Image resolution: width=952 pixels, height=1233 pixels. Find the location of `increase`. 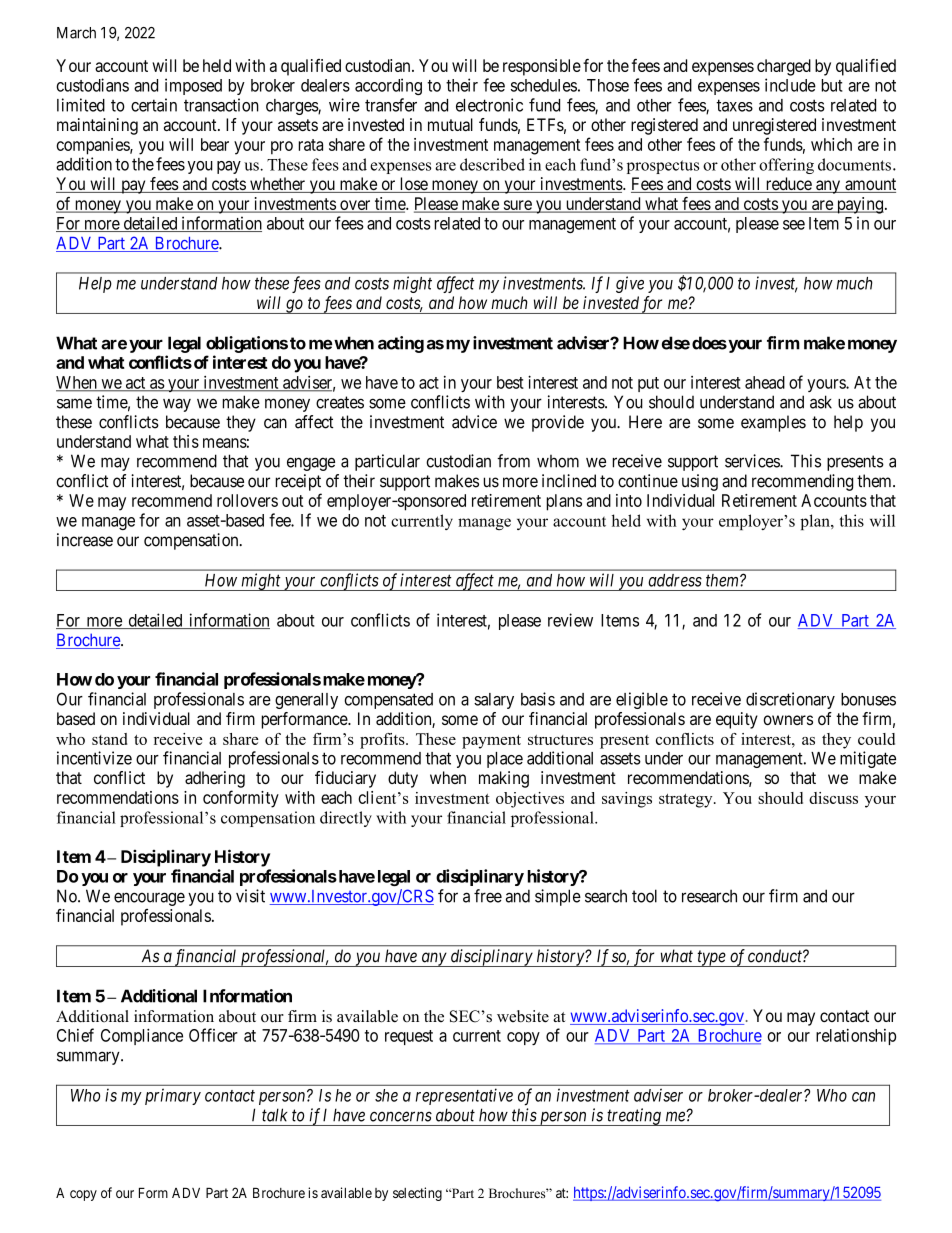

increase is located at coordinates (85, 540).
